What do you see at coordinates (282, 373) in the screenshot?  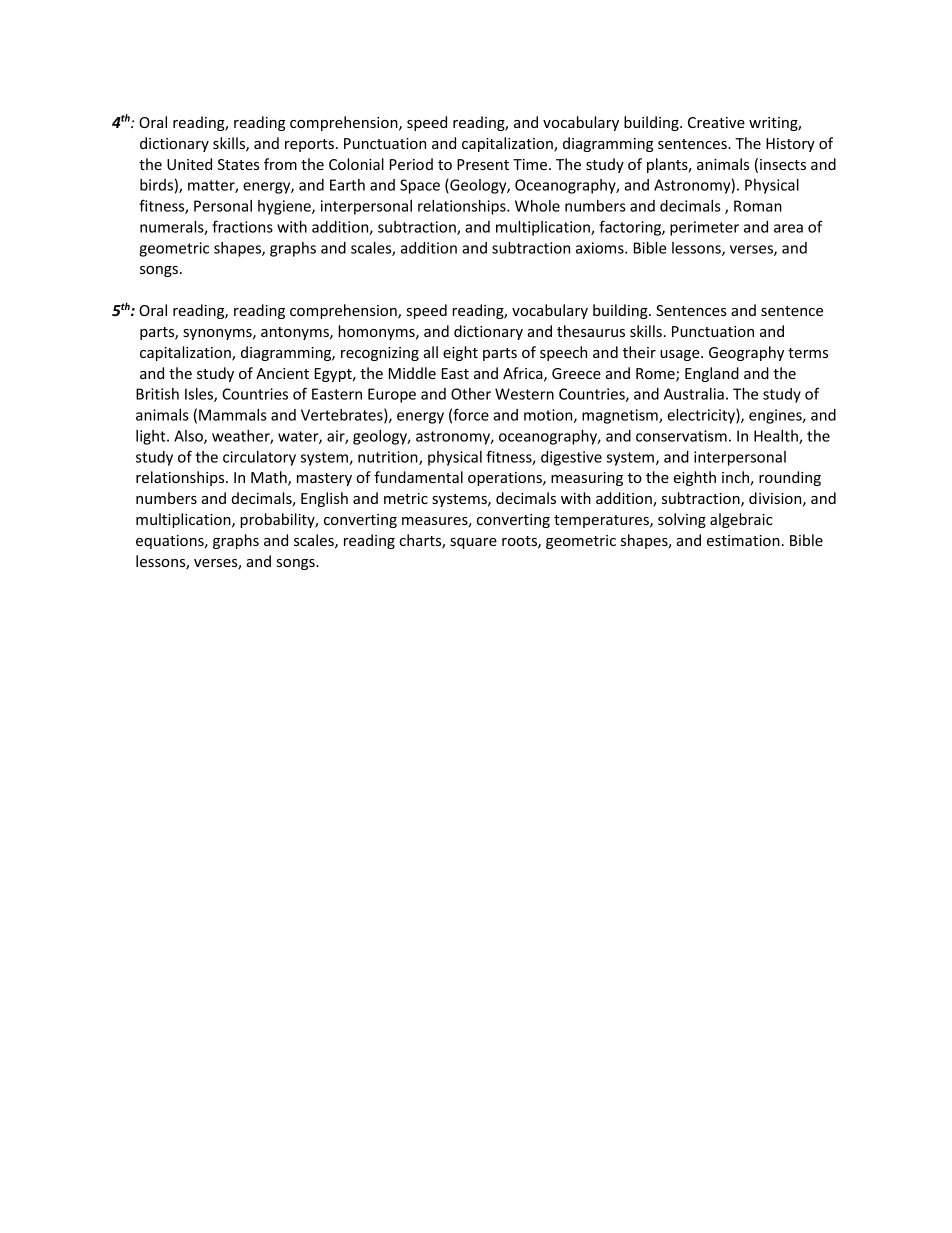 I see `Ancient` at bounding box center [282, 373].
